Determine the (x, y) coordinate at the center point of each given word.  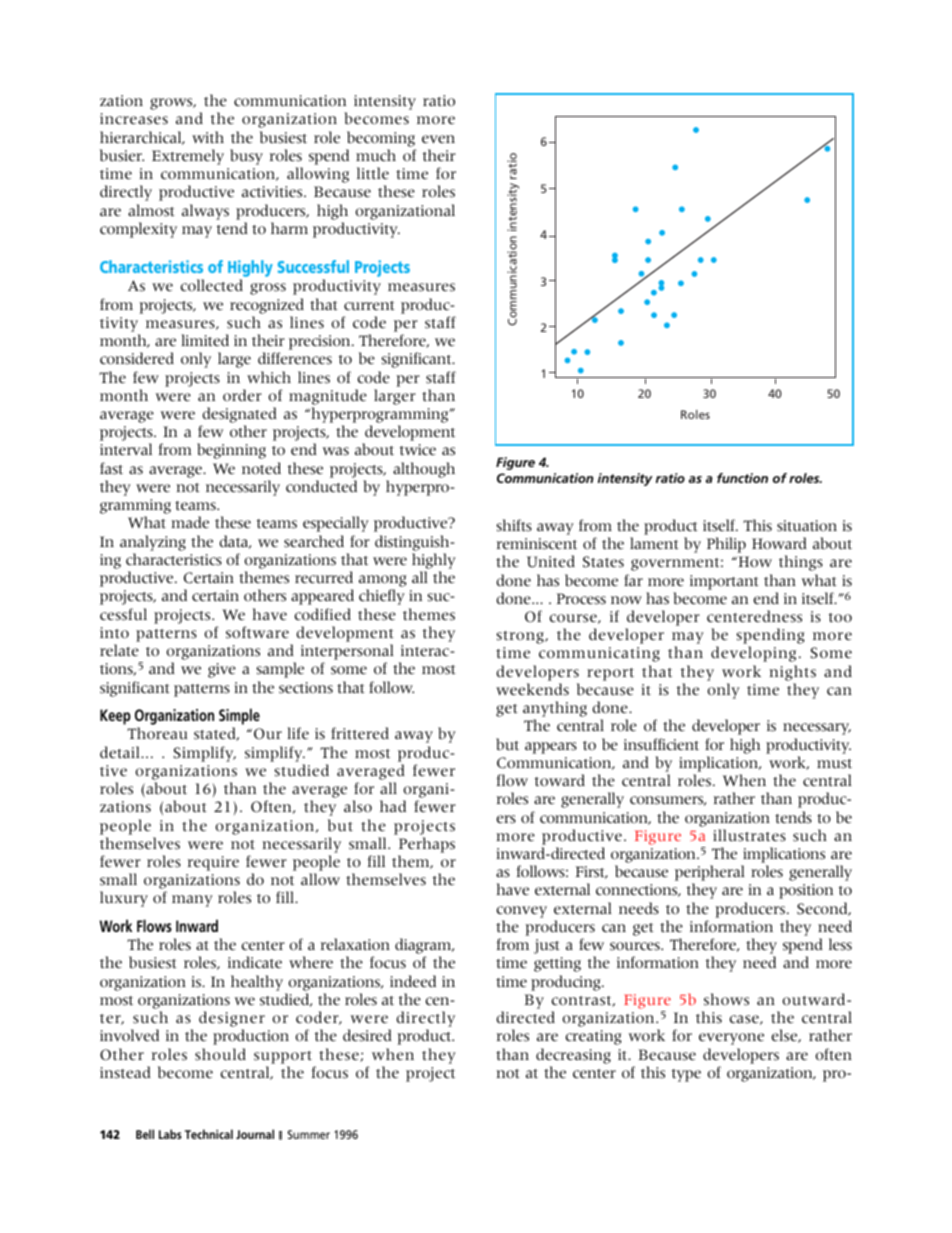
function (742, 478)
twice (418, 450)
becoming (381, 139)
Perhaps (427, 845)
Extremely (188, 157)
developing (753, 654)
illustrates (749, 835)
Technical (209, 1134)
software (257, 632)
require (213, 863)
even (438, 139)
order (242, 395)
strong (521, 637)
